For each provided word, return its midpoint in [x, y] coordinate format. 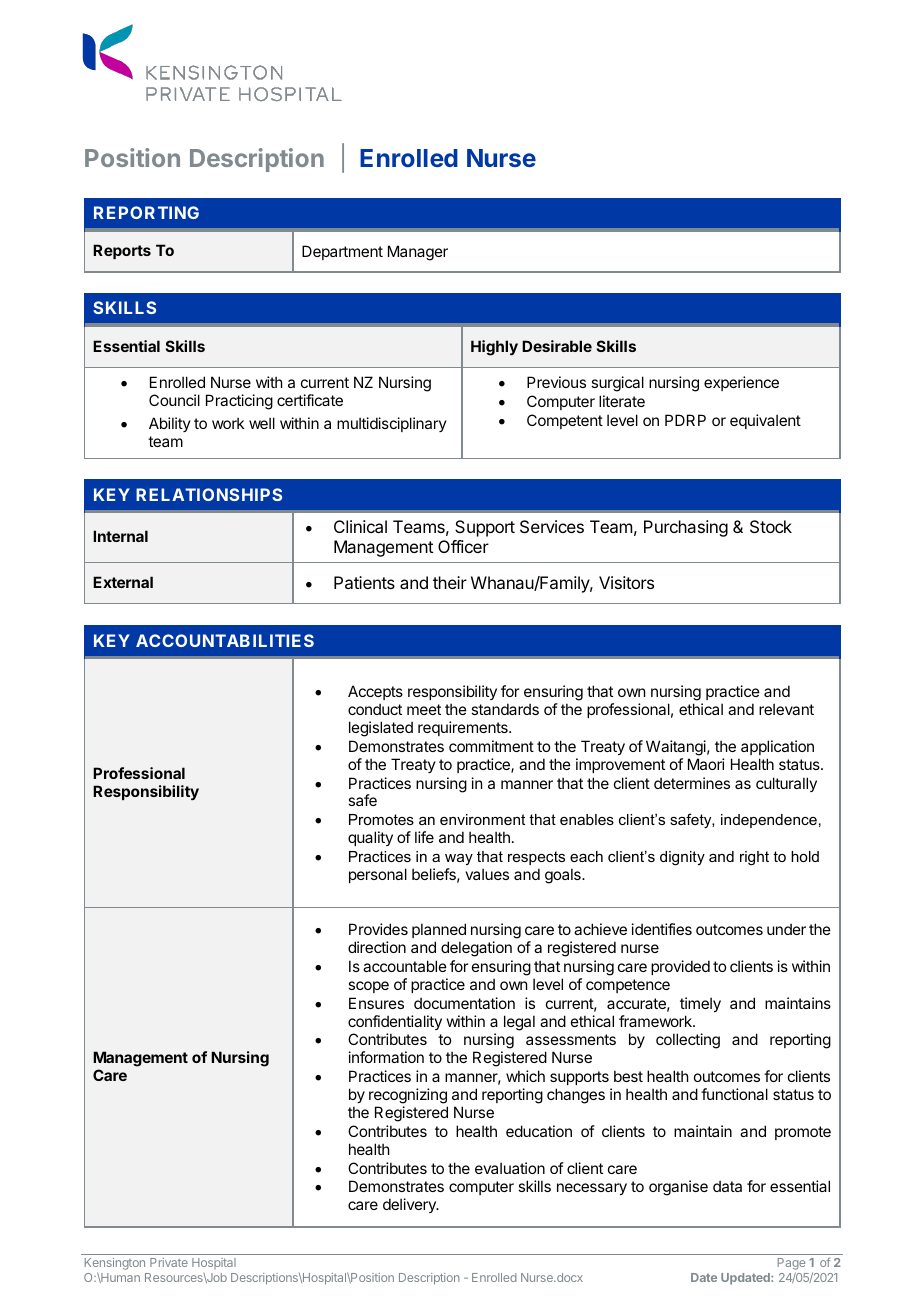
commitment [491, 746]
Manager [418, 253]
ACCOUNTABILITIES [225, 640]
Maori [706, 764]
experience [741, 383]
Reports [122, 251]
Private [169, 1262]
